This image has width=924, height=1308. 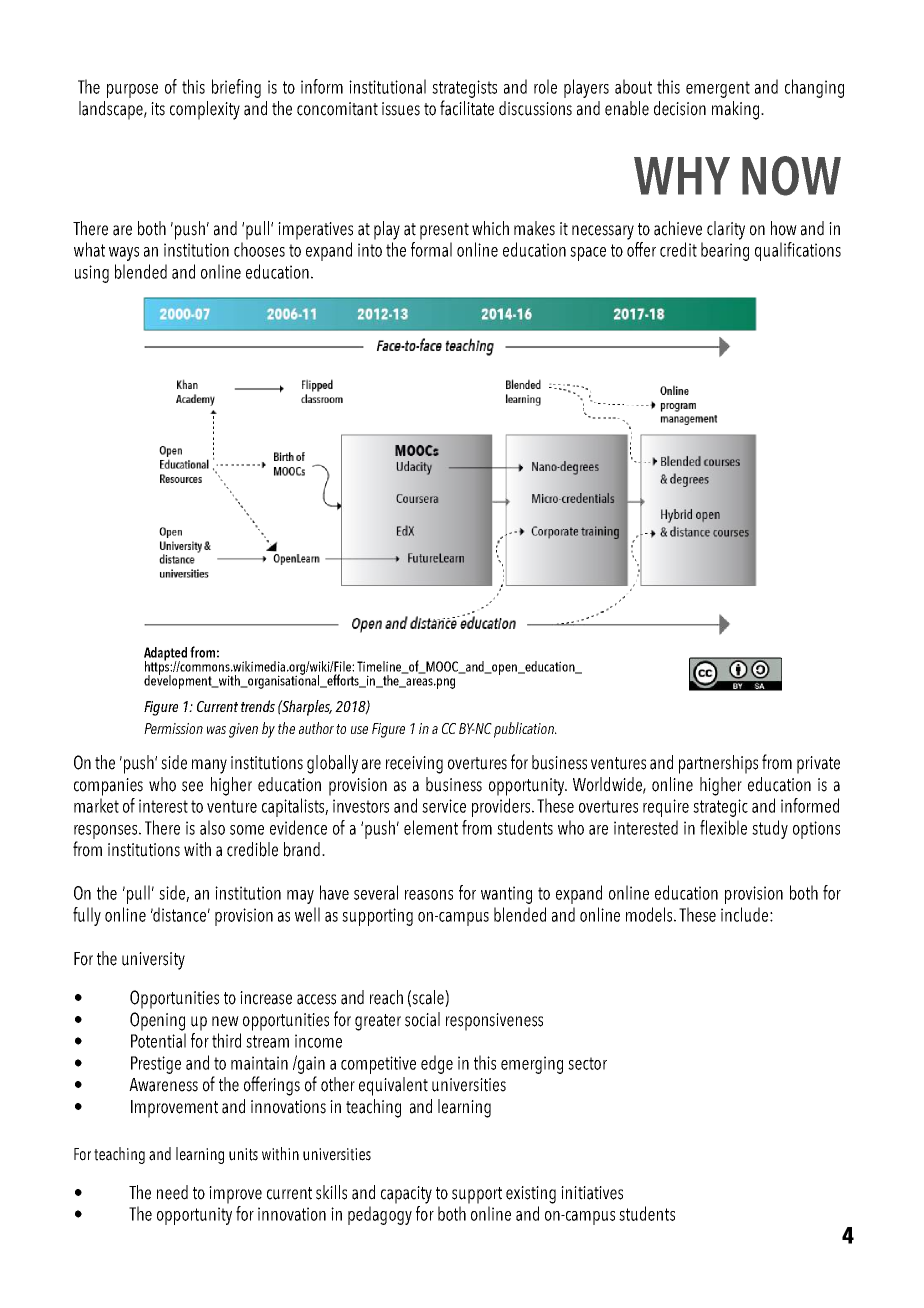 I want to click on element, so click(x=431, y=827).
